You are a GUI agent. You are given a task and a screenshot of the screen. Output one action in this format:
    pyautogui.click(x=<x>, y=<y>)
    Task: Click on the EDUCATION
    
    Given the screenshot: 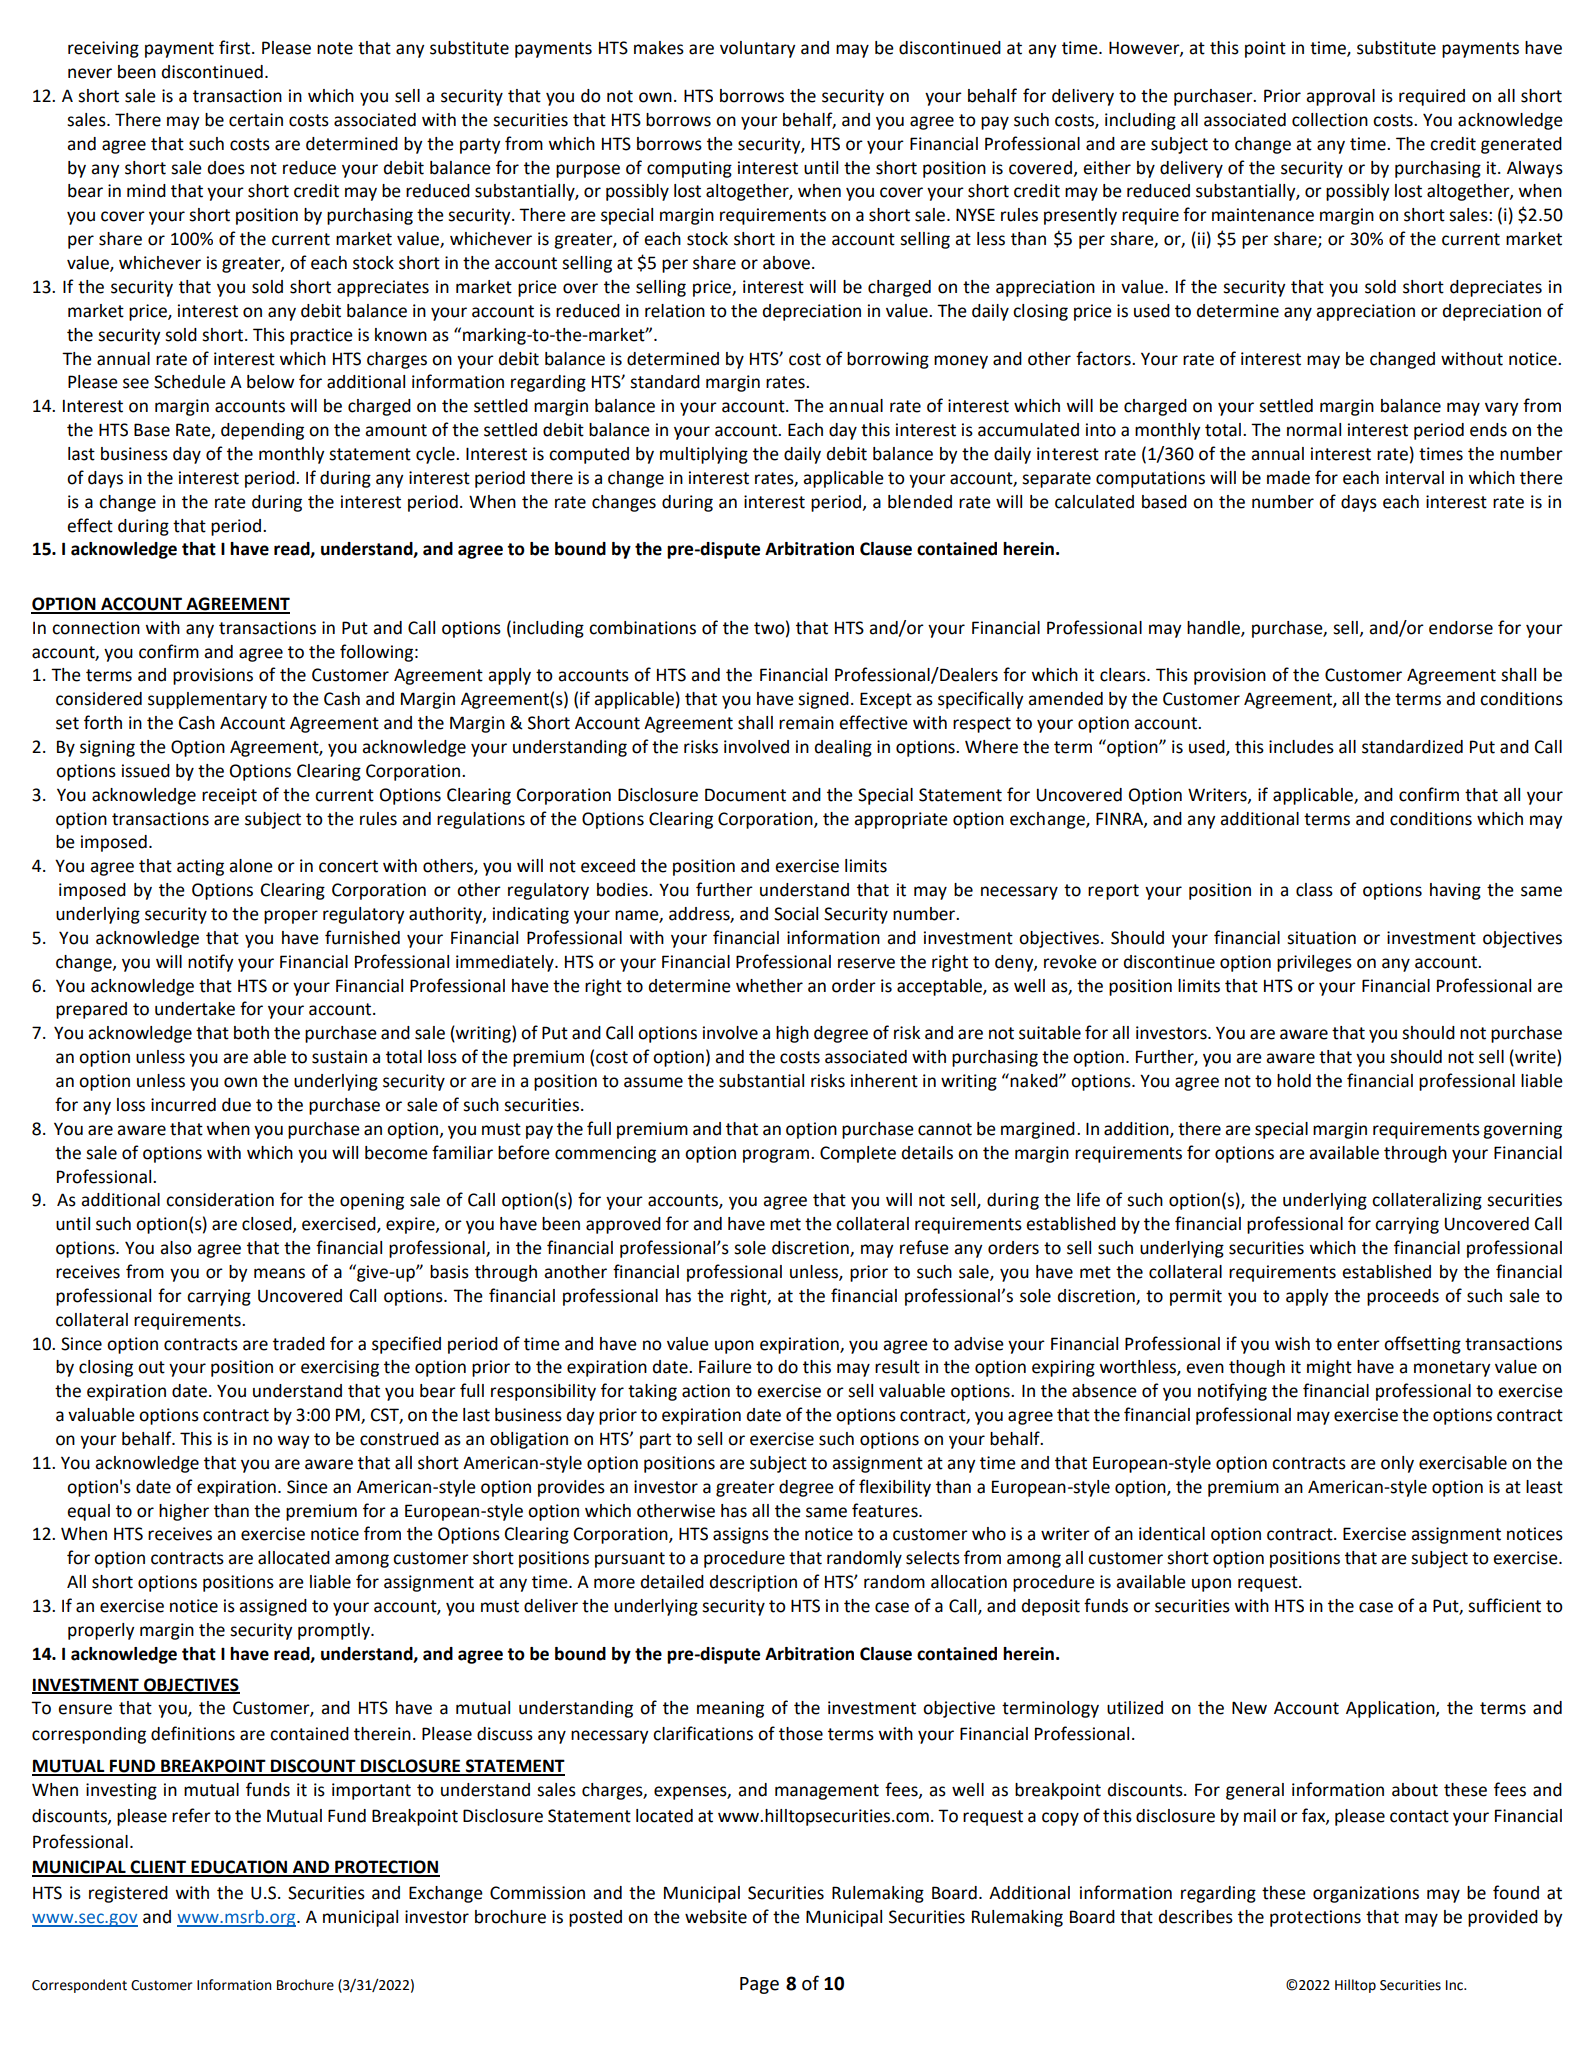 What is the action you would take?
    pyautogui.click(x=239, y=1868)
